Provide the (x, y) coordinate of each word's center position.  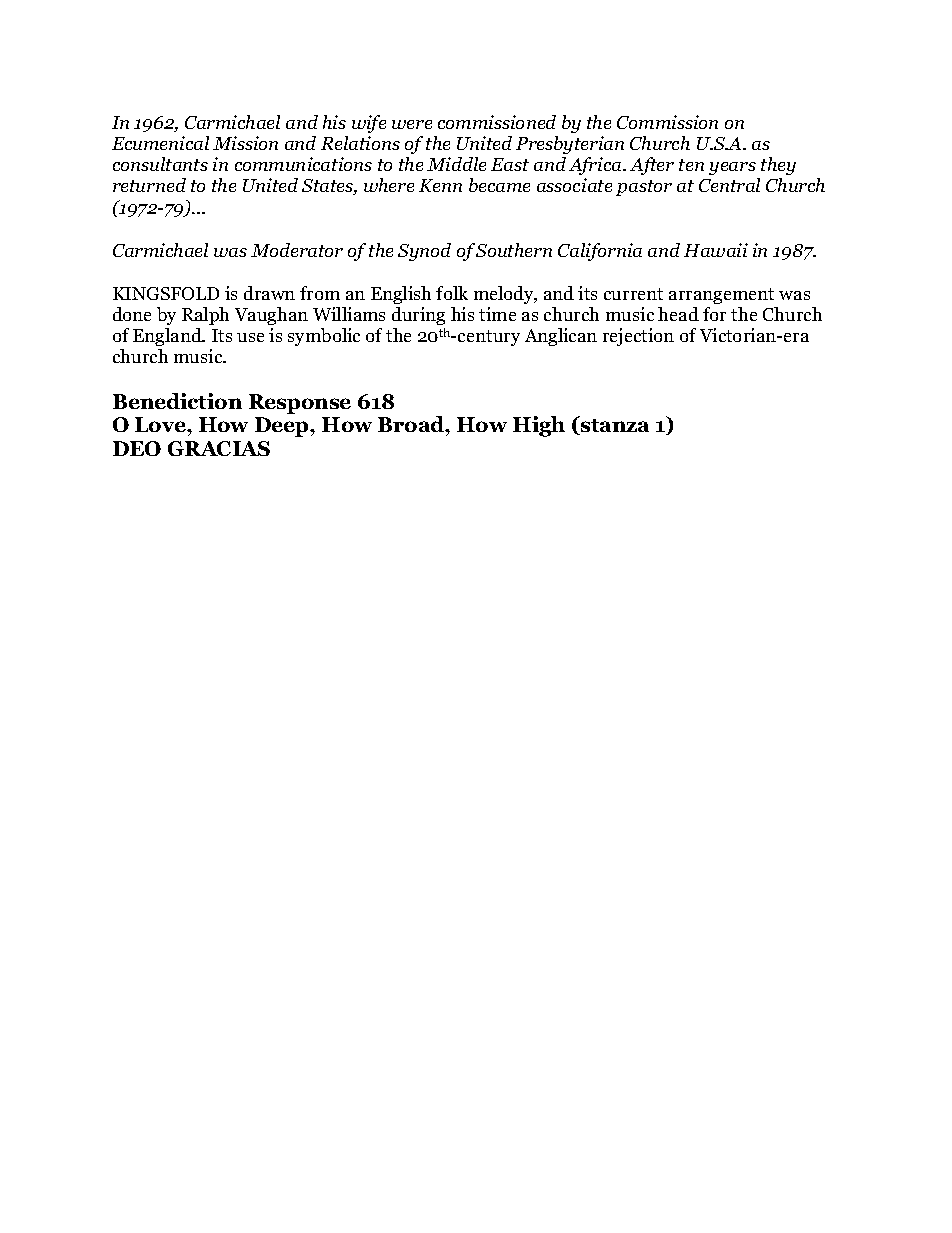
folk (452, 293)
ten (691, 165)
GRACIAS (219, 448)
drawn (269, 293)
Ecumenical (160, 143)
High (539, 426)
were (412, 124)
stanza (614, 427)
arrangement (721, 296)
